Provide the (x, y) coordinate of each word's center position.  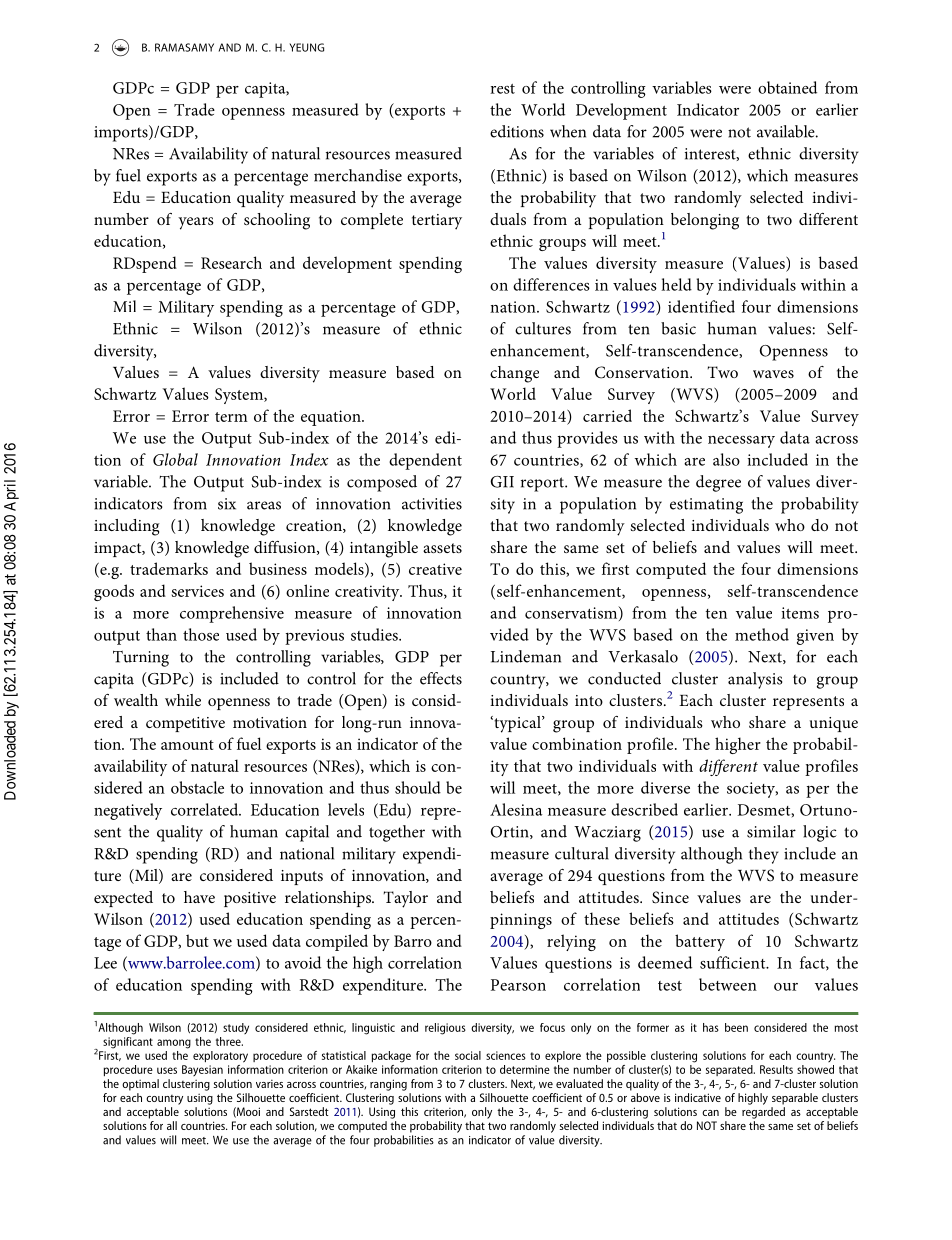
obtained (787, 87)
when (568, 131)
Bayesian (202, 1070)
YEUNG (306, 47)
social (468, 1055)
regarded (763, 1113)
